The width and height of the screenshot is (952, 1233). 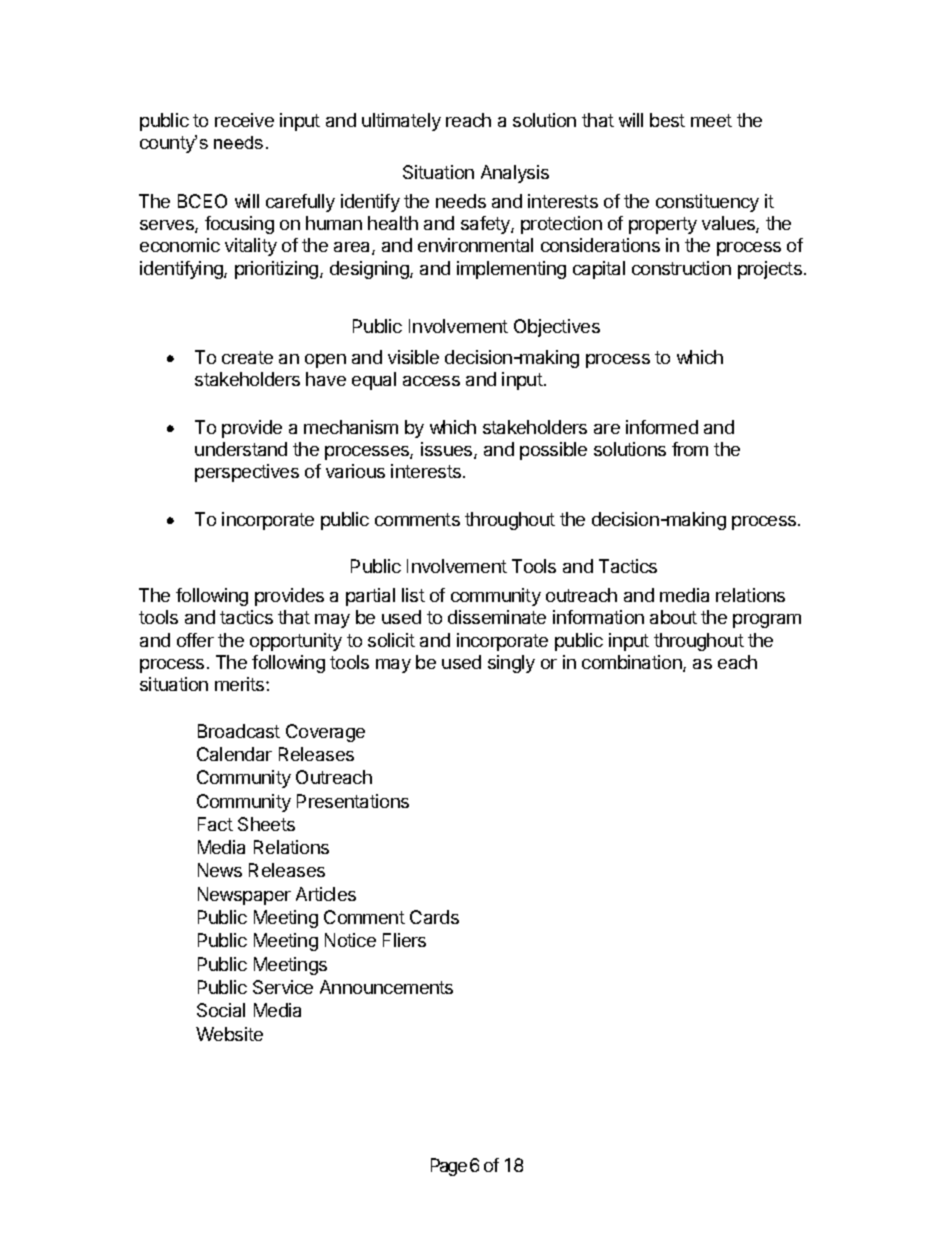 What do you see at coordinates (434, 917) in the screenshot?
I see `Cards` at bounding box center [434, 917].
